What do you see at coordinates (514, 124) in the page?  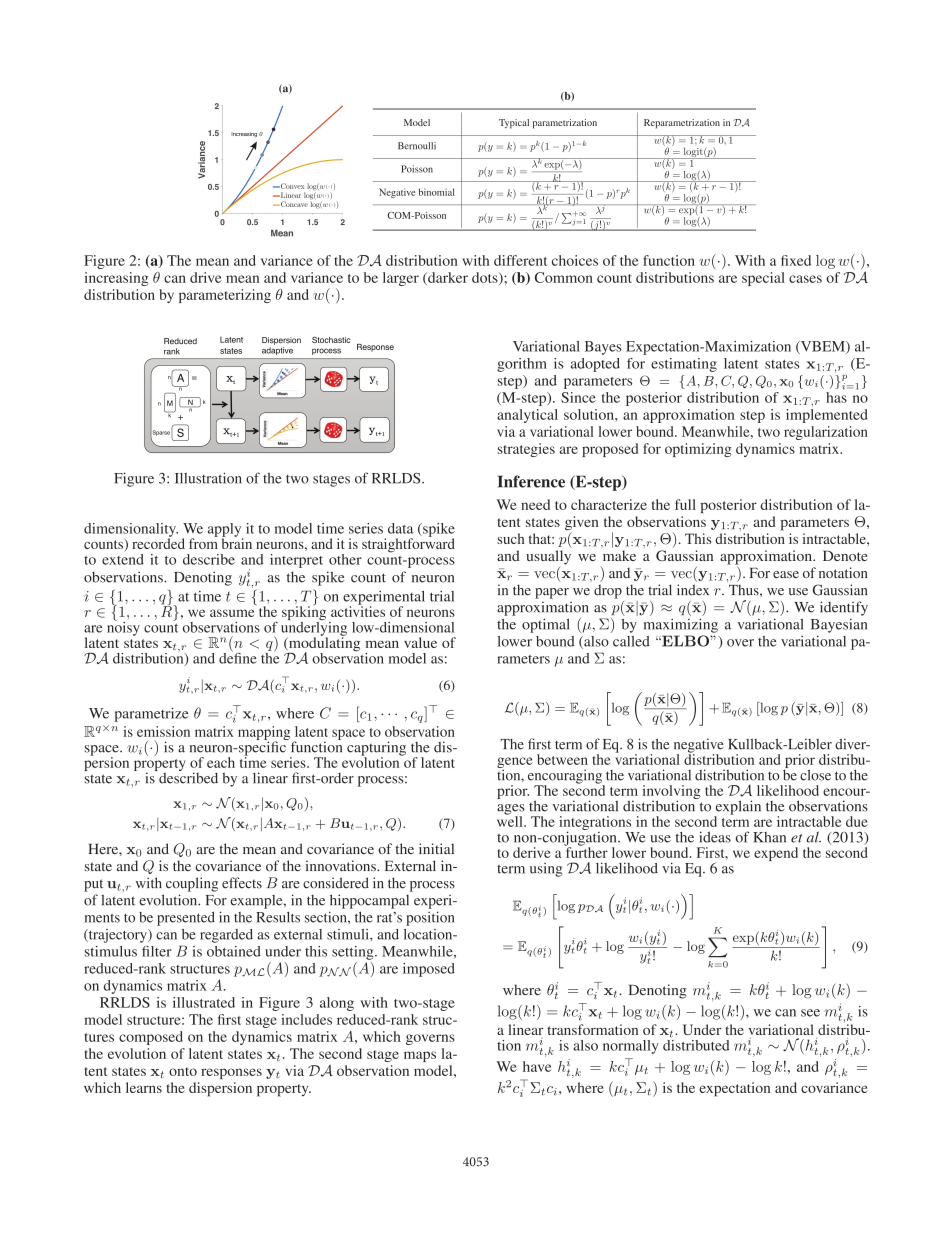 I see `Typical` at bounding box center [514, 124].
